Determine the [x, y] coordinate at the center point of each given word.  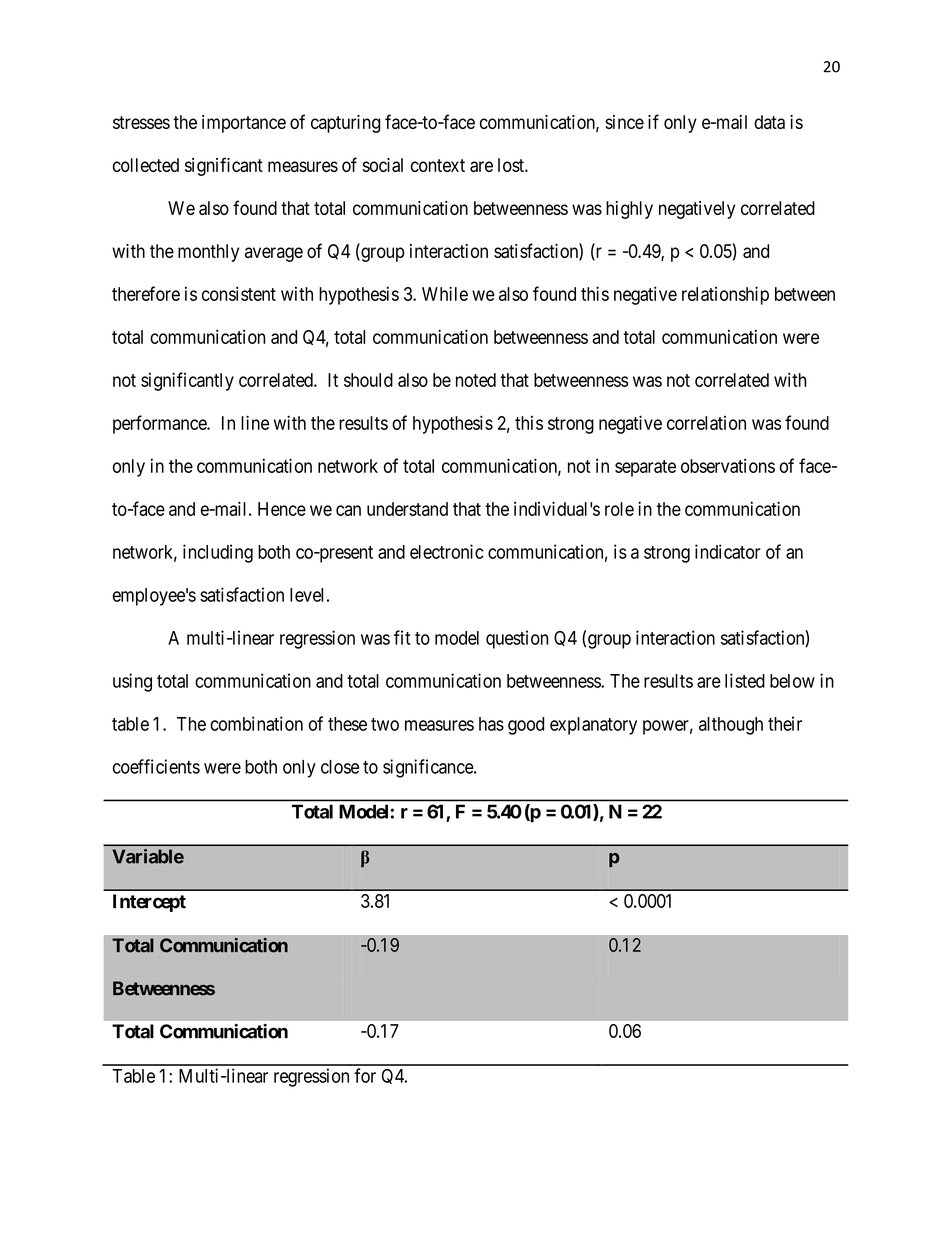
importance [244, 124]
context [438, 165]
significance [429, 768]
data [769, 122]
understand [407, 509]
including [218, 553]
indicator [728, 551]
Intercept [149, 903]
